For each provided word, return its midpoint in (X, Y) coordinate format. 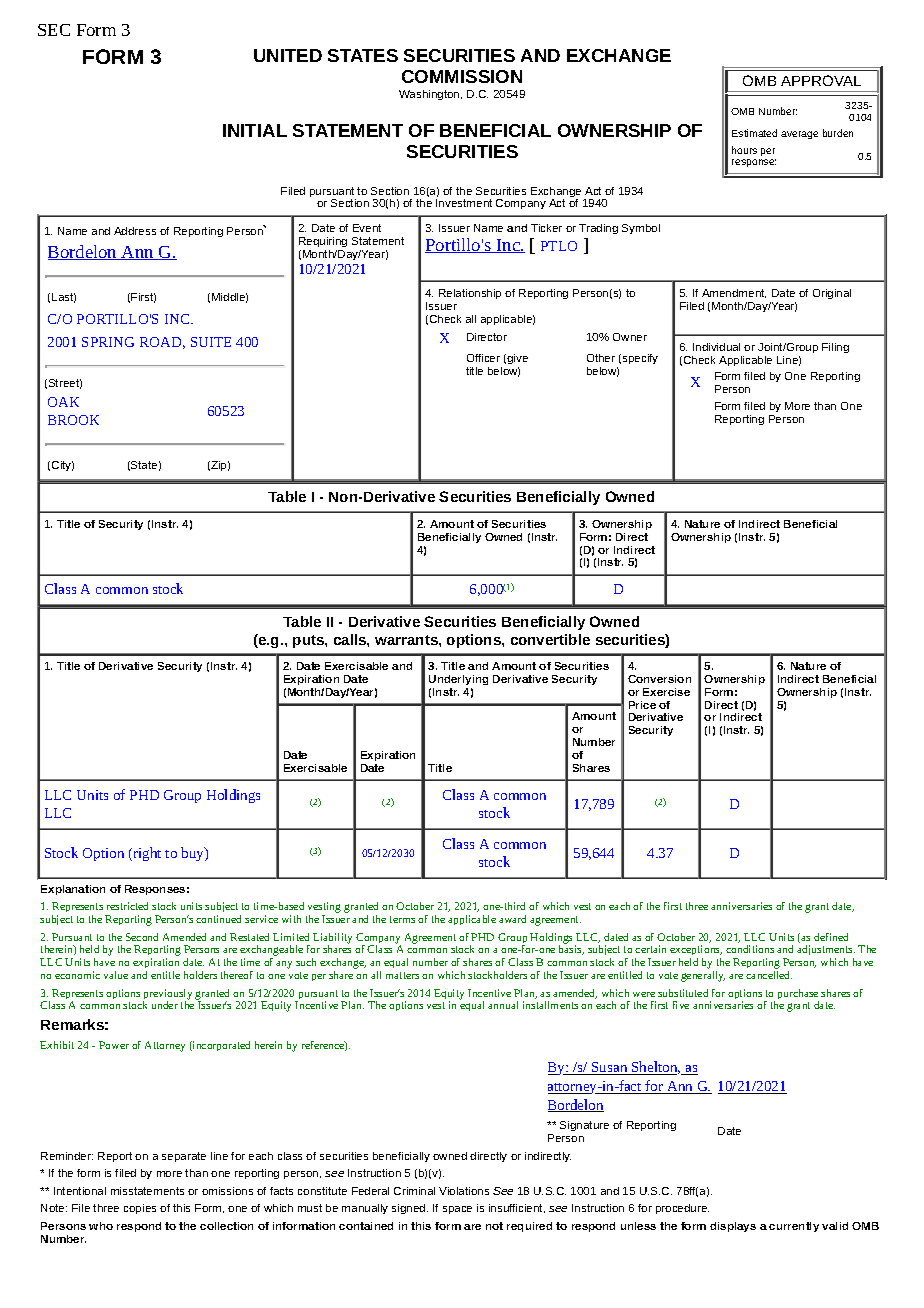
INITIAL (255, 130)
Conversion (659, 679)
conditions (750, 949)
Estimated (754, 133)
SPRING (108, 342)
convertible (550, 639)
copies (140, 1209)
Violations (464, 1191)
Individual (716, 347)
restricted (127, 906)
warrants (407, 640)
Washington (430, 95)
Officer (483, 358)
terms (402, 919)
